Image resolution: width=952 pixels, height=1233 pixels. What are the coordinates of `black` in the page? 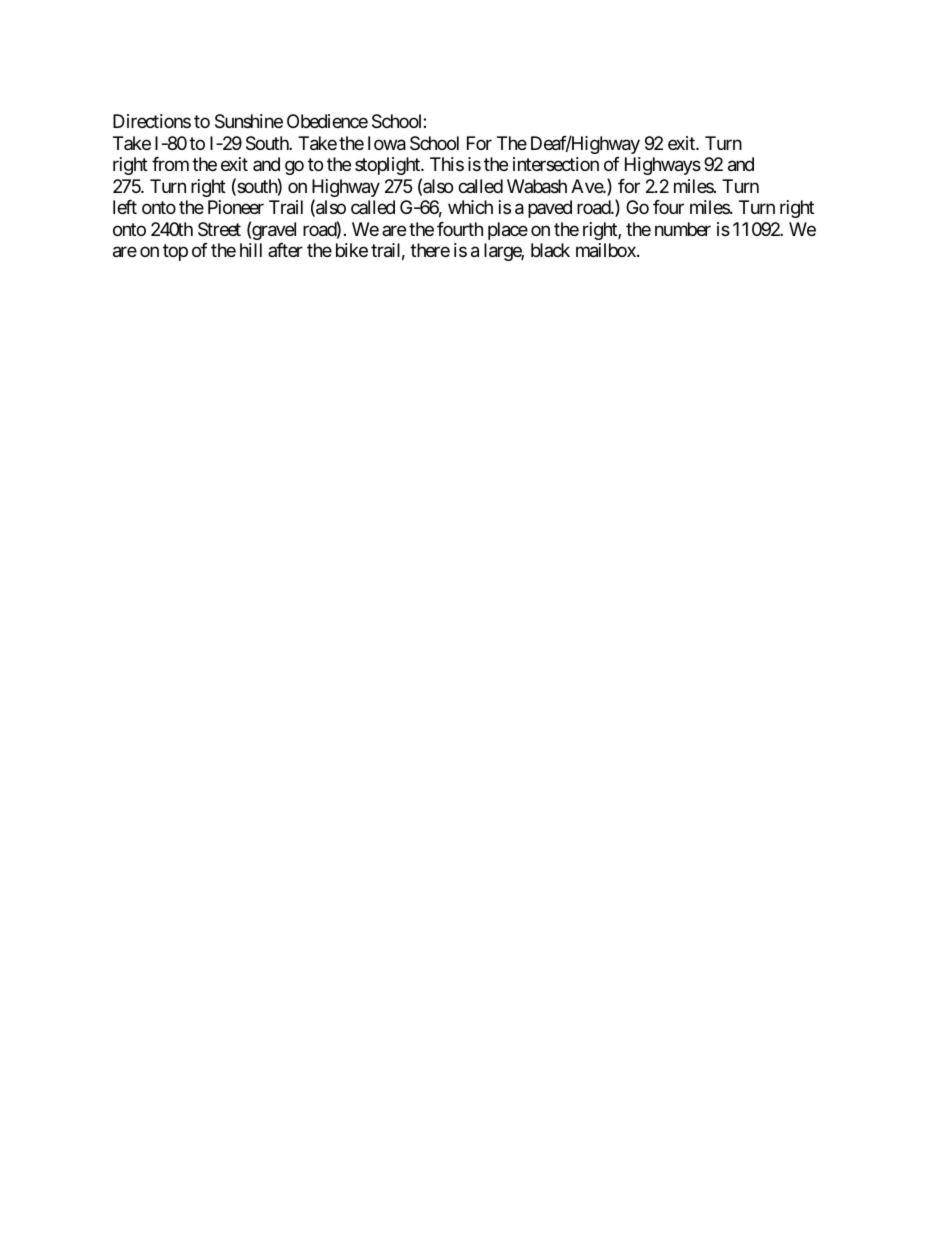 It's located at (550, 250).
